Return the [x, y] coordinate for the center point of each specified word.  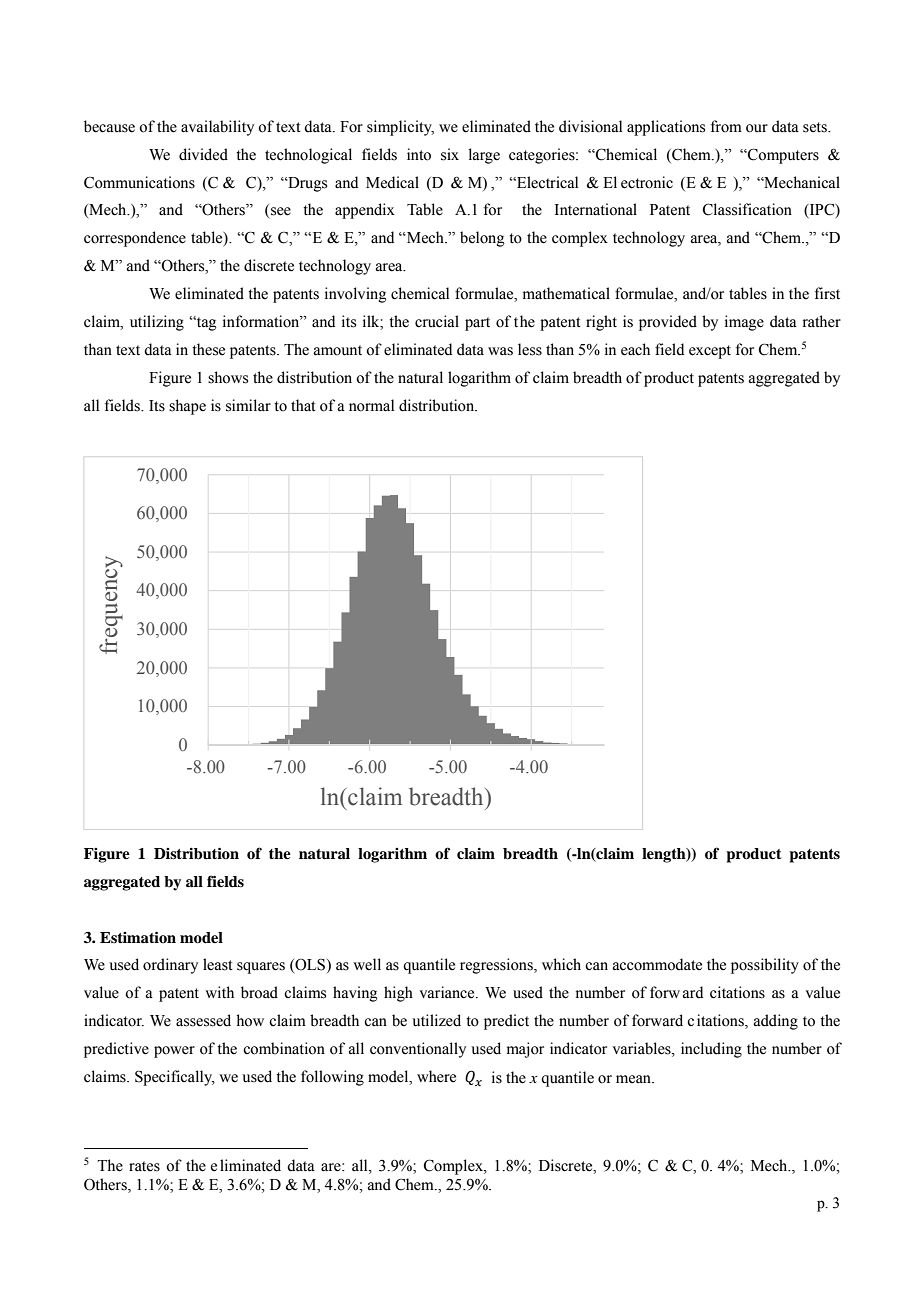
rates [144, 1166]
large [484, 156]
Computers [782, 156]
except [710, 352]
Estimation [138, 937]
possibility [765, 966]
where [436, 1076]
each [635, 349]
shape [187, 407]
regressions [497, 966]
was [500, 351]
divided [203, 154]
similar [248, 405]
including [711, 1050]
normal [371, 405]
